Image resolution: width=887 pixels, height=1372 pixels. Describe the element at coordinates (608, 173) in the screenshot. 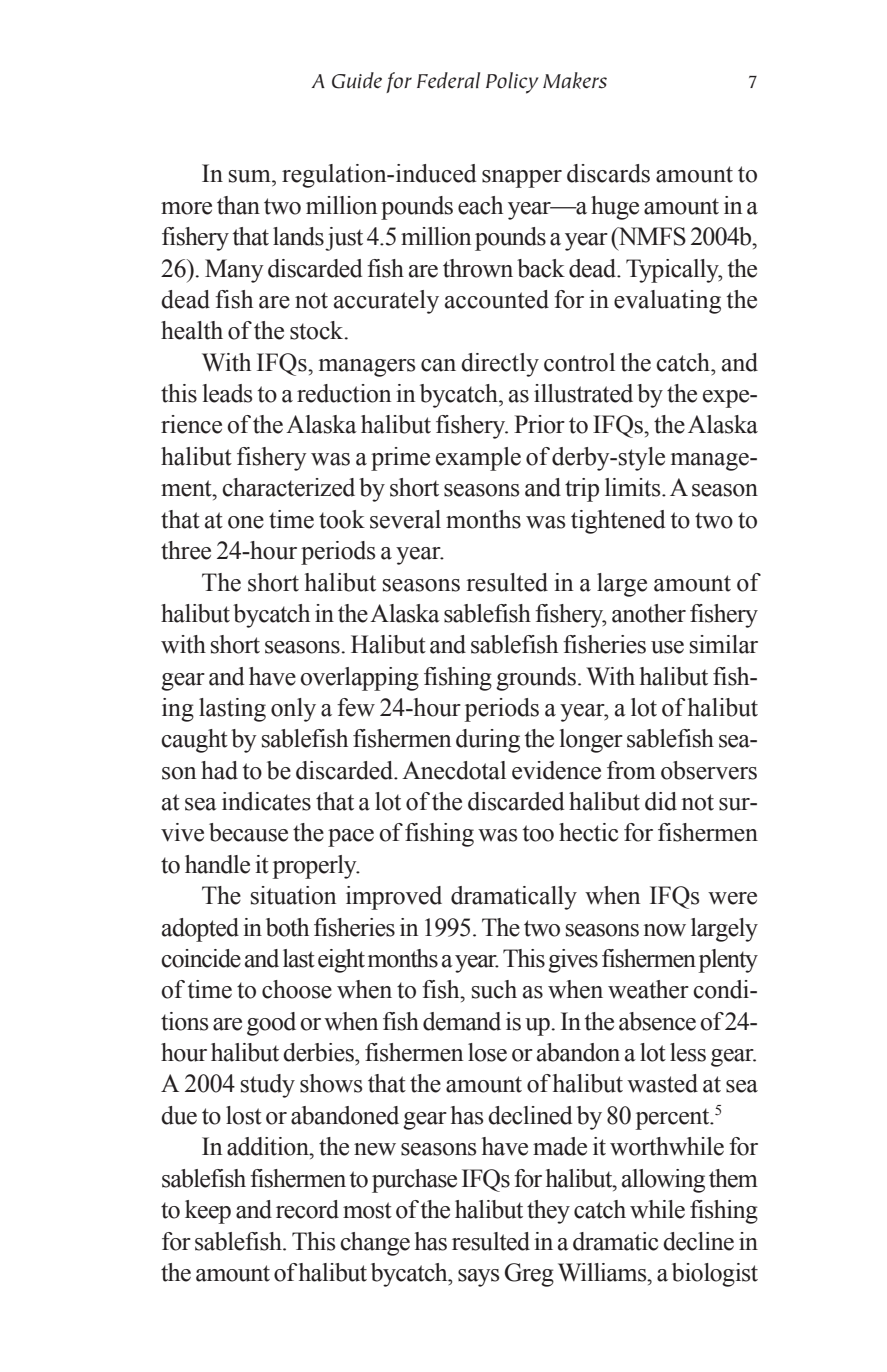

I see `discards` at that location.
